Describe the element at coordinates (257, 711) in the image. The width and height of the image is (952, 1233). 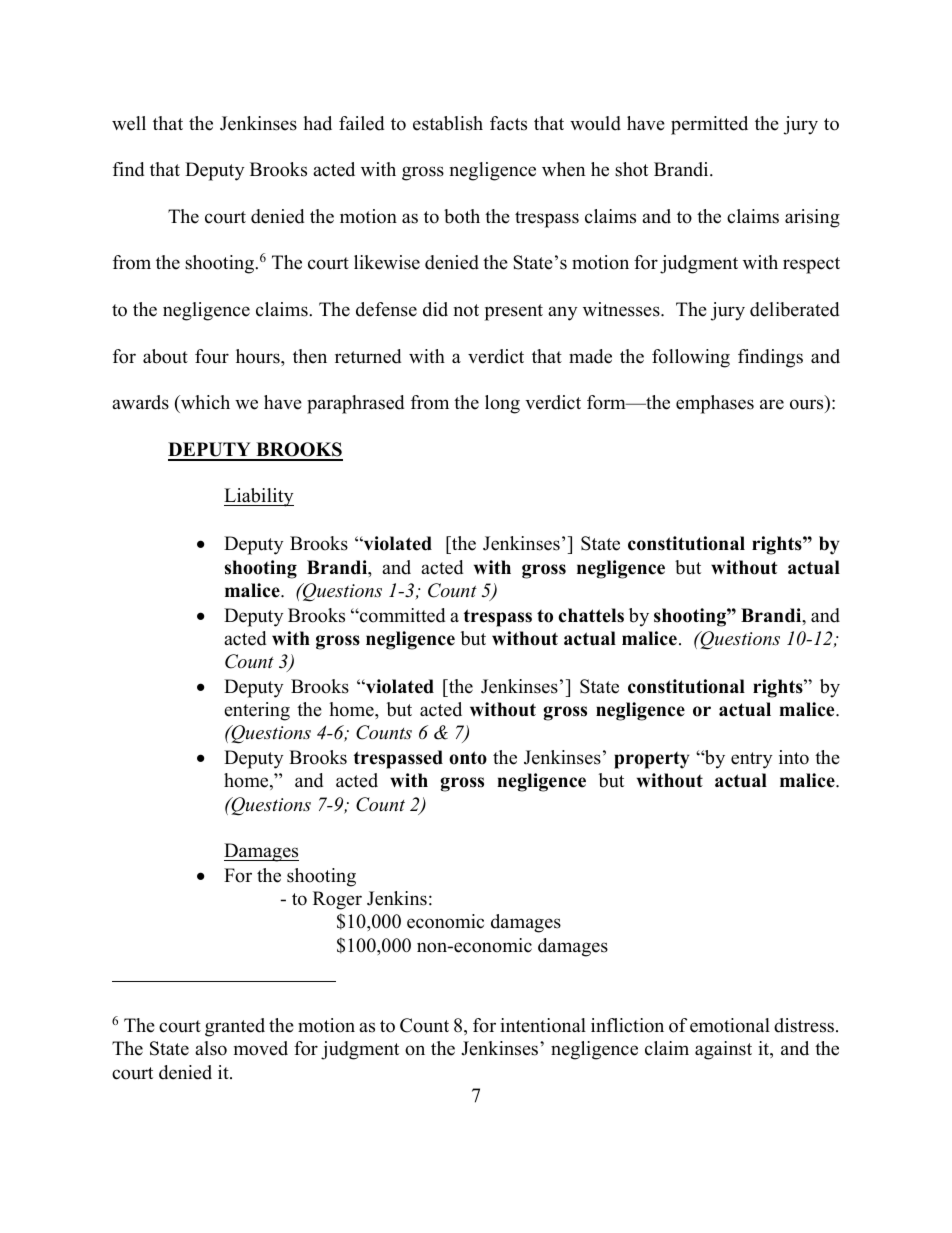
I see `entering` at that location.
